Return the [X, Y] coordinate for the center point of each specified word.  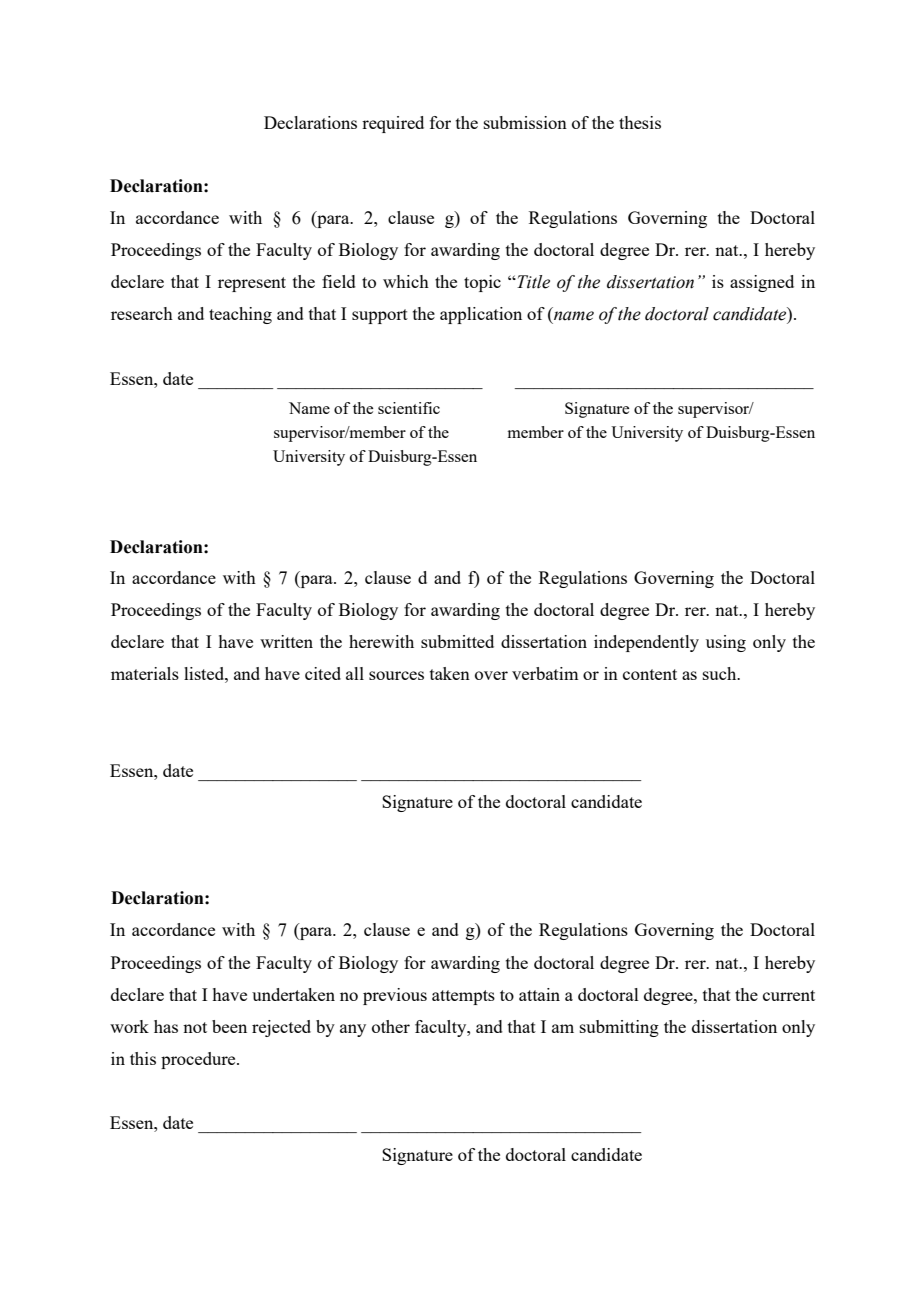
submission [525, 122]
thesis [640, 122]
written [286, 641]
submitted [457, 641]
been [229, 1026]
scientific [409, 408]
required [393, 124]
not [195, 1027]
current [789, 995]
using [726, 643]
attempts [463, 997]
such [721, 673]
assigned [762, 283]
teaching [240, 315]
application [481, 315]
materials [145, 673]
